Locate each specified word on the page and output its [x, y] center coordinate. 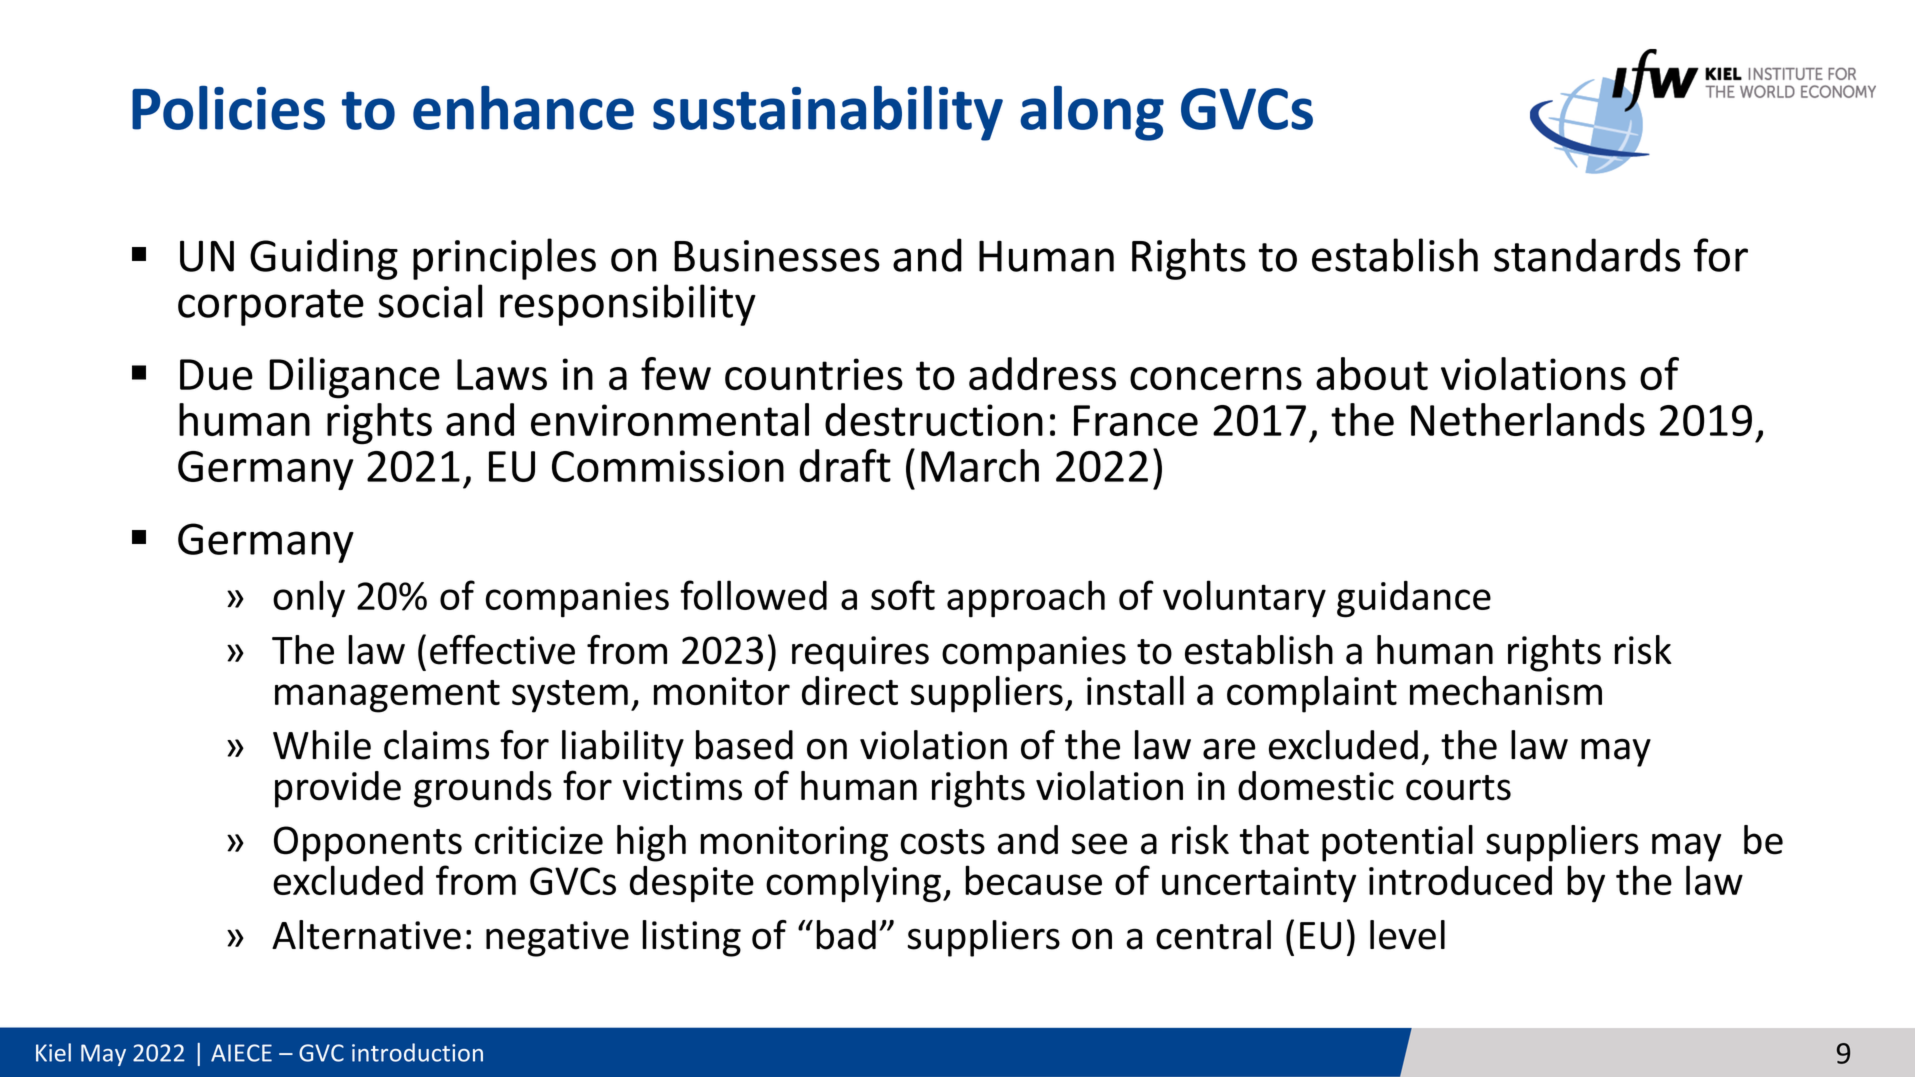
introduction [417, 1052]
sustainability [828, 113]
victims [682, 786]
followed [753, 595]
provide [338, 789]
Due [216, 374]
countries [814, 374]
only [309, 599]
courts [1458, 788]
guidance [1414, 599]
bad [846, 935]
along [1092, 113]
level [1407, 935]
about [1372, 373]
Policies [228, 107]
